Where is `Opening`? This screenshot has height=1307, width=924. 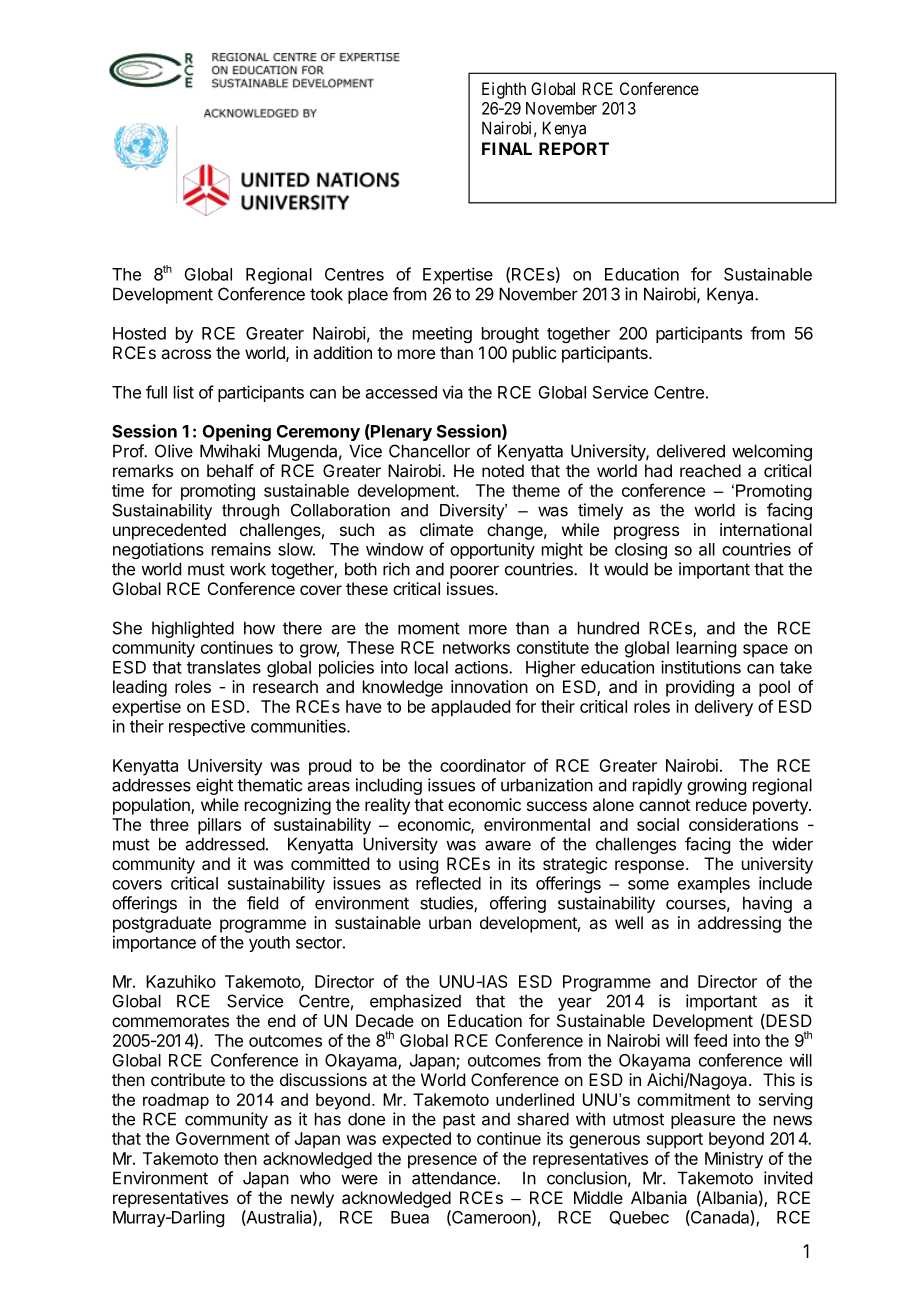 Opening is located at coordinates (237, 432).
